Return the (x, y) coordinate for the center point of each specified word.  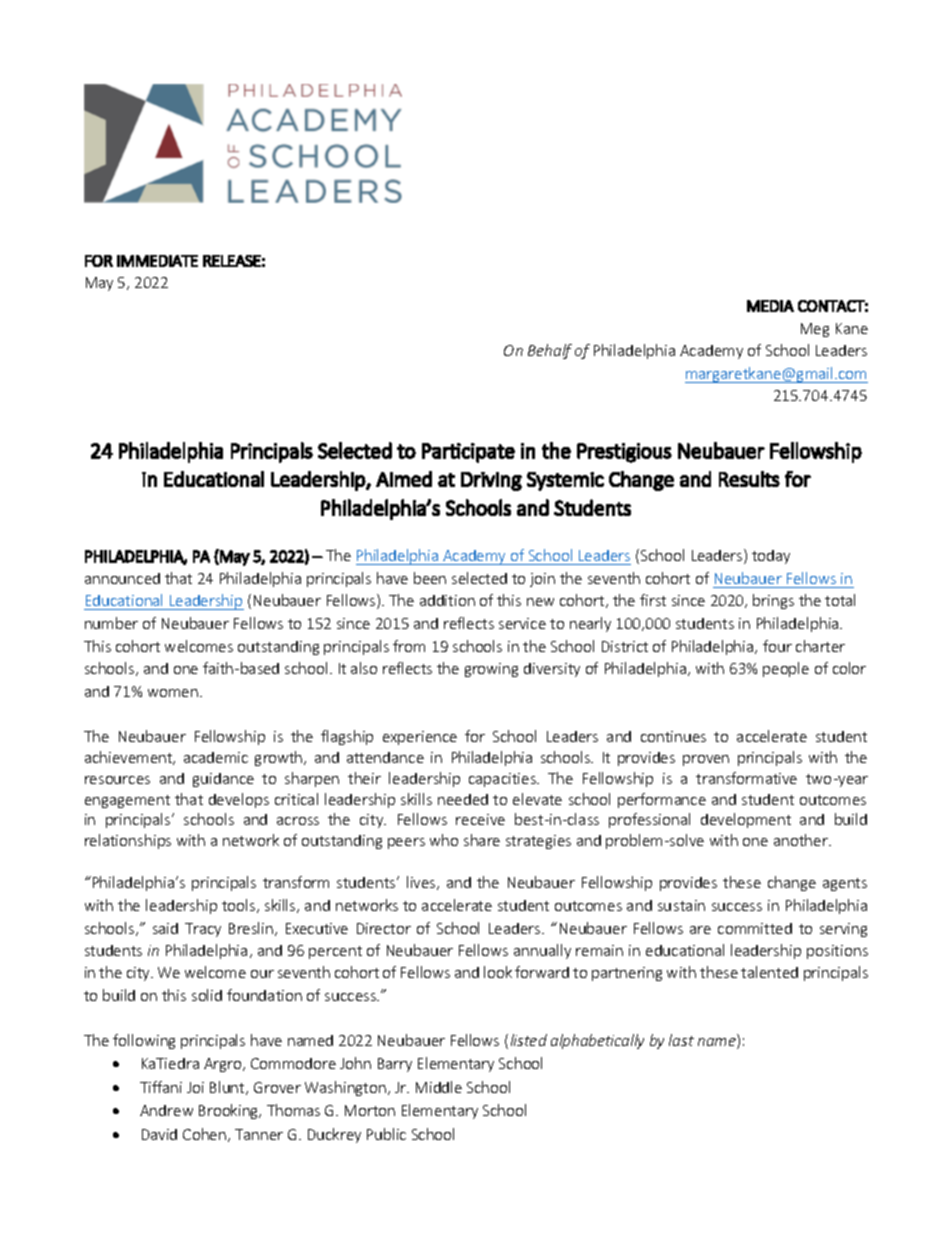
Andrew (166, 1110)
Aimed (404, 479)
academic (216, 757)
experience (420, 738)
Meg (815, 330)
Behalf (550, 351)
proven (706, 760)
